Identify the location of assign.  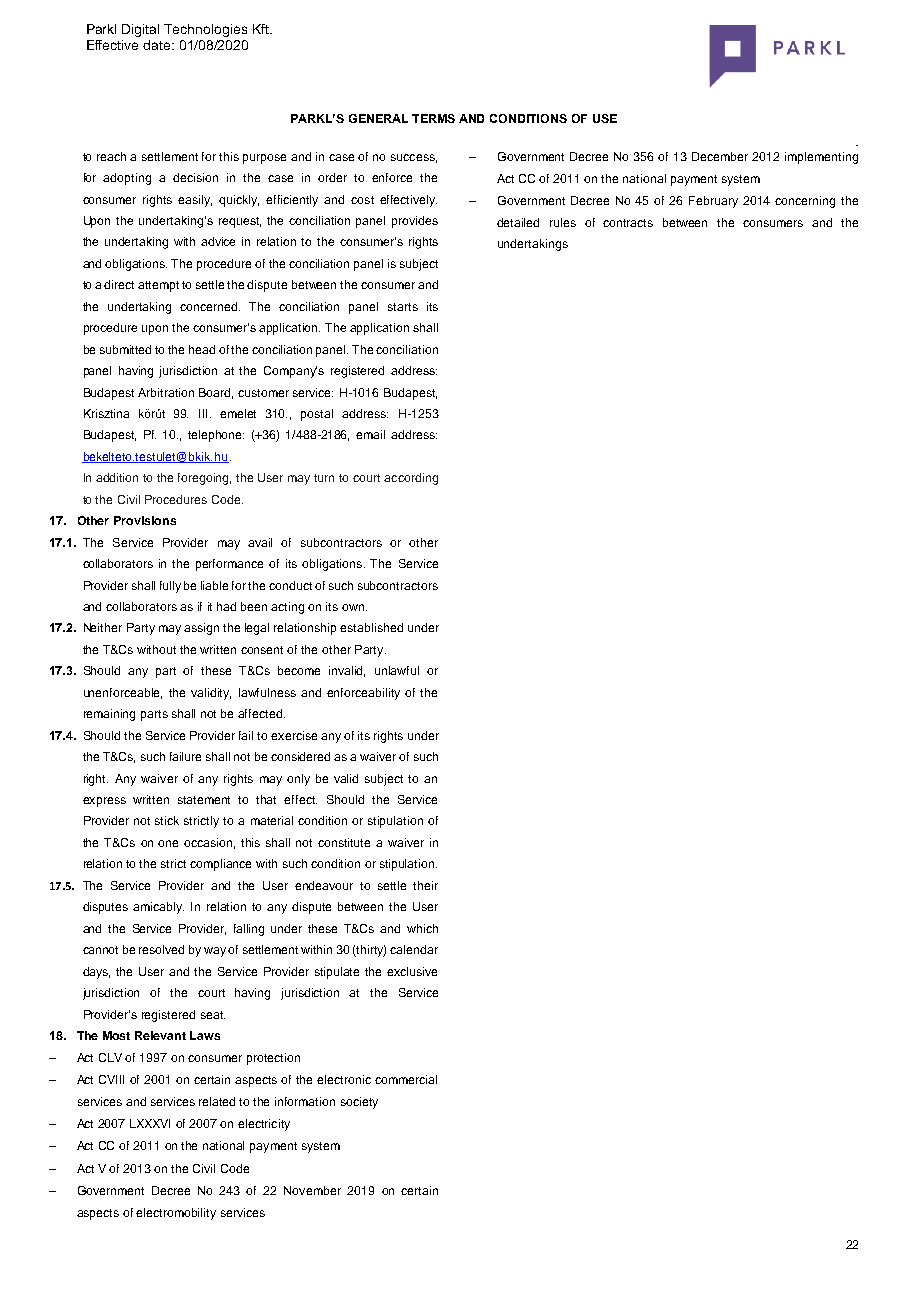
(201, 629).
